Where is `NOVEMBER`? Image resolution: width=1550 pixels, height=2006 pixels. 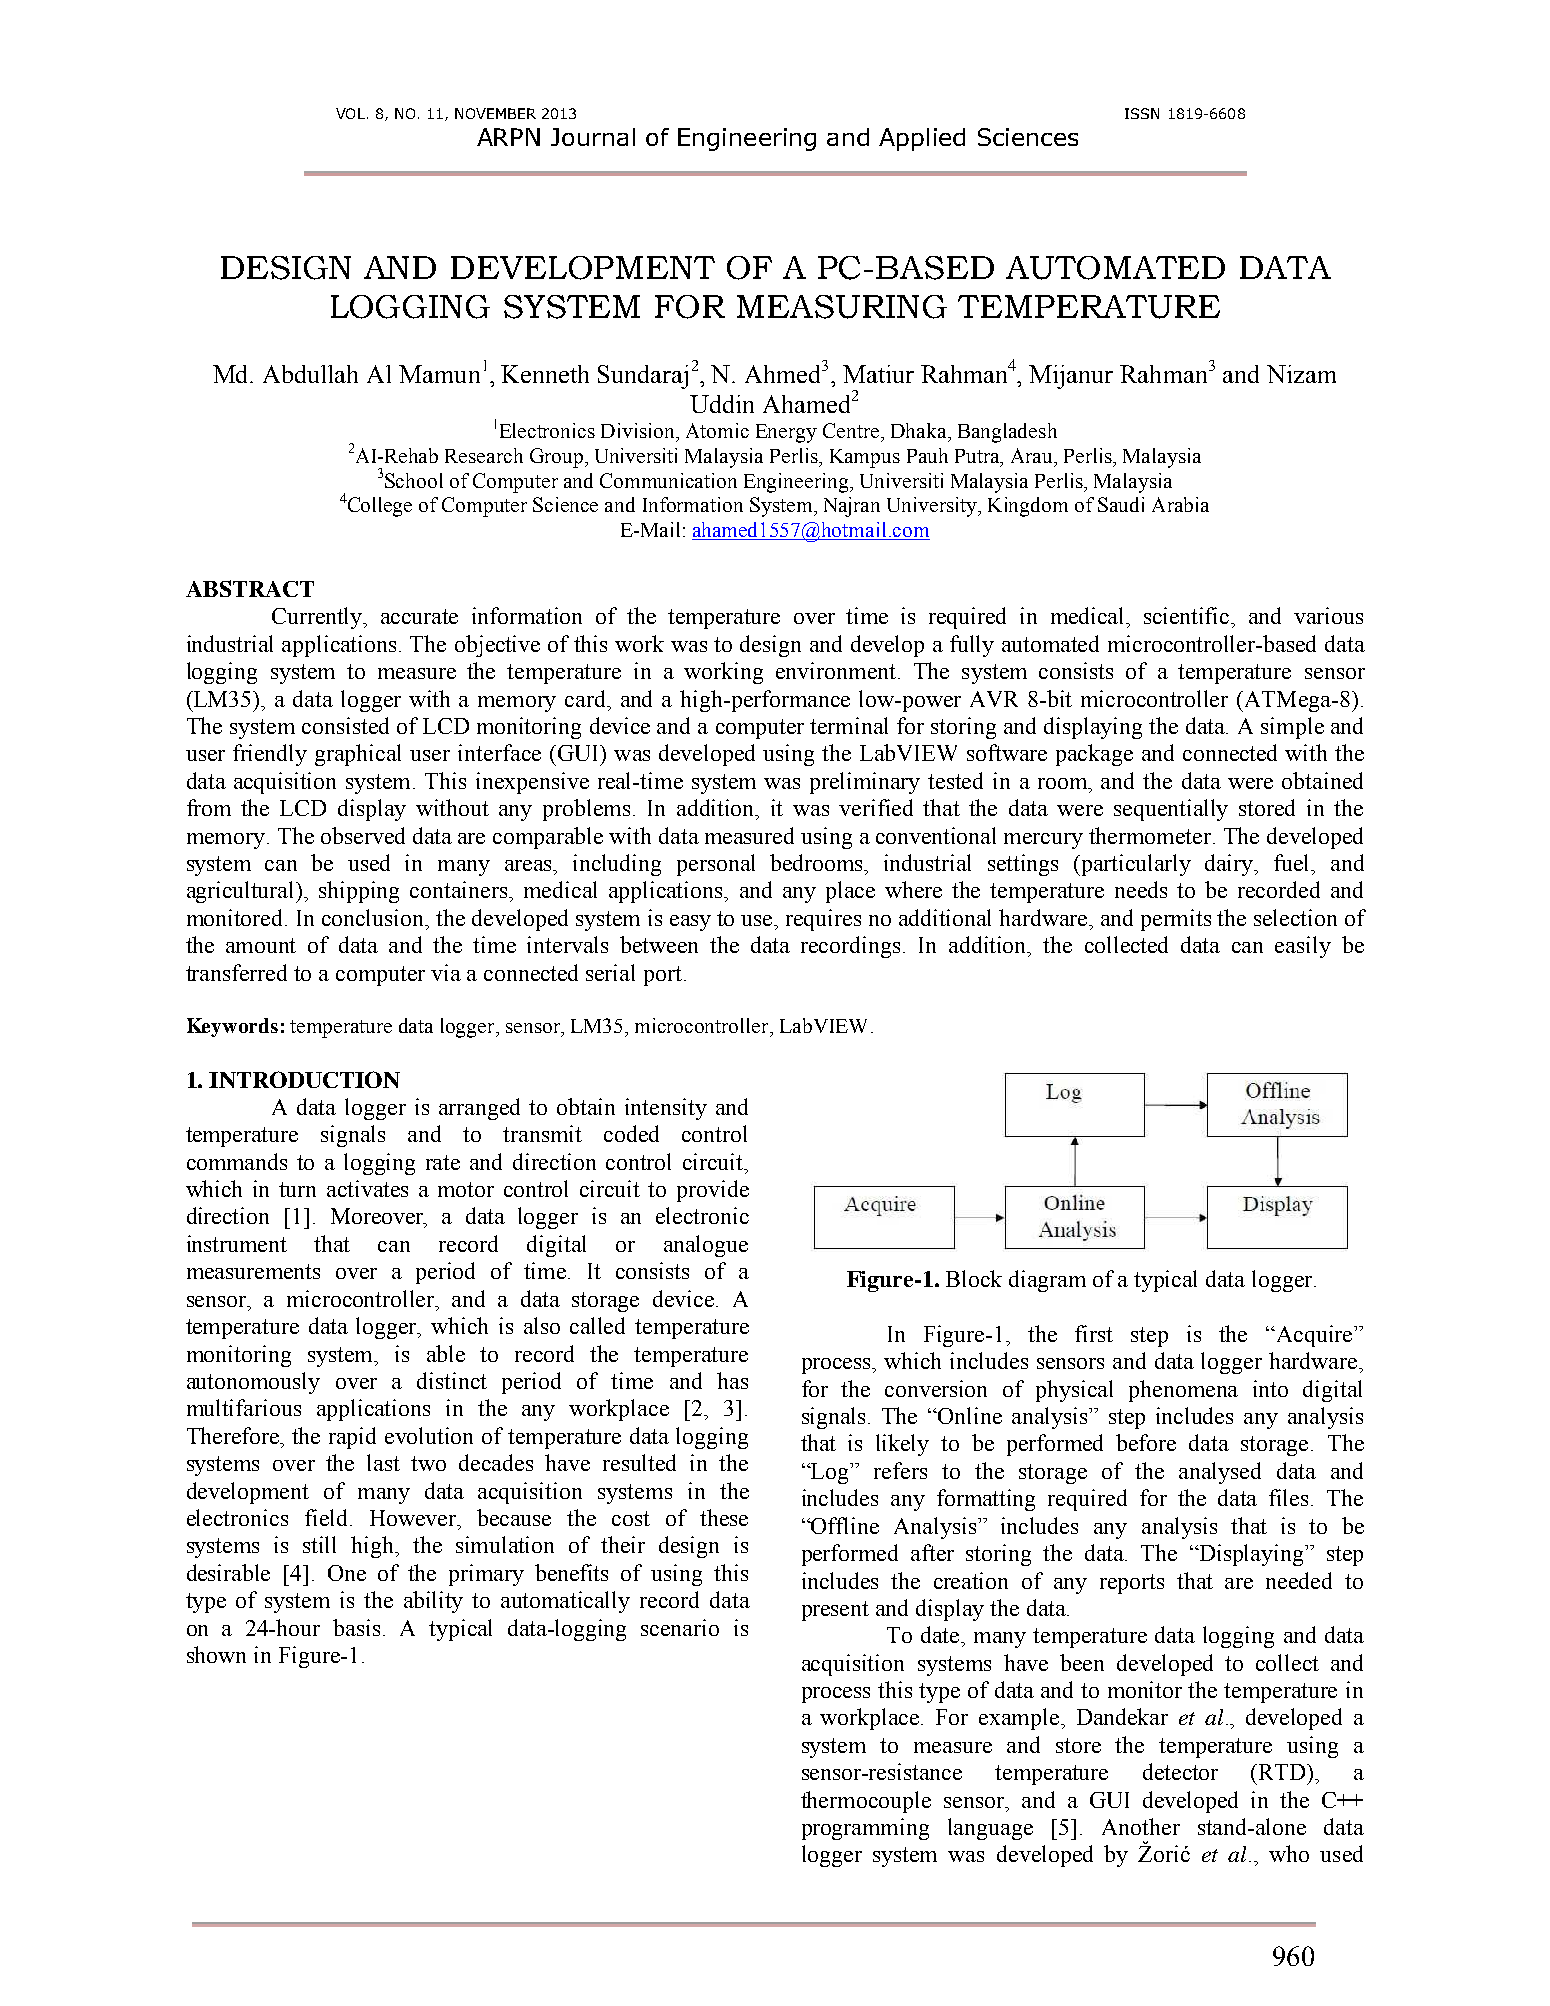
NOVEMBER is located at coordinates (495, 113).
